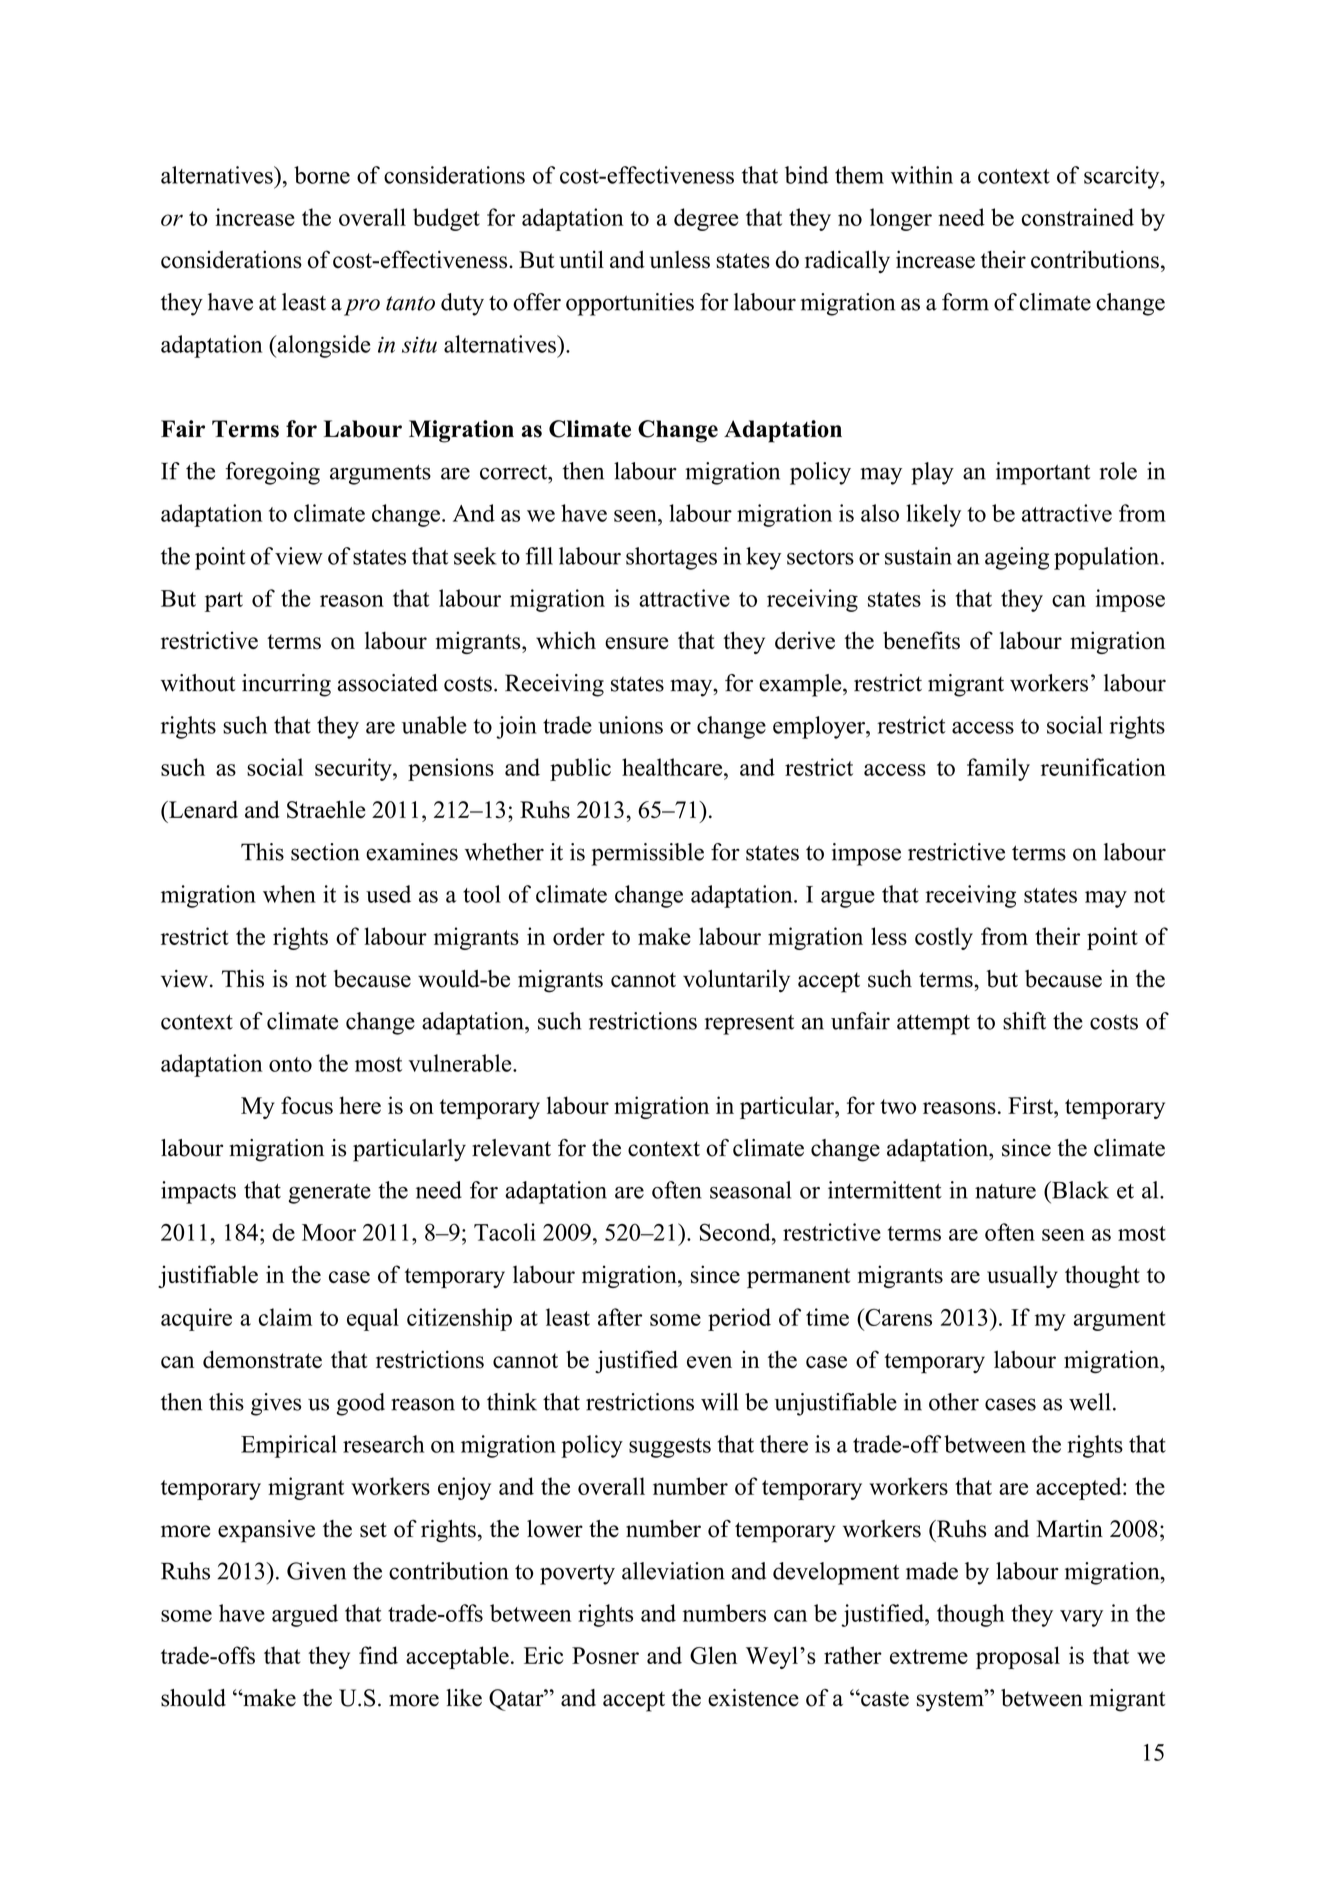 This page has width=1326, height=1877. What do you see at coordinates (289, 894) in the page?
I see `when` at bounding box center [289, 894].
